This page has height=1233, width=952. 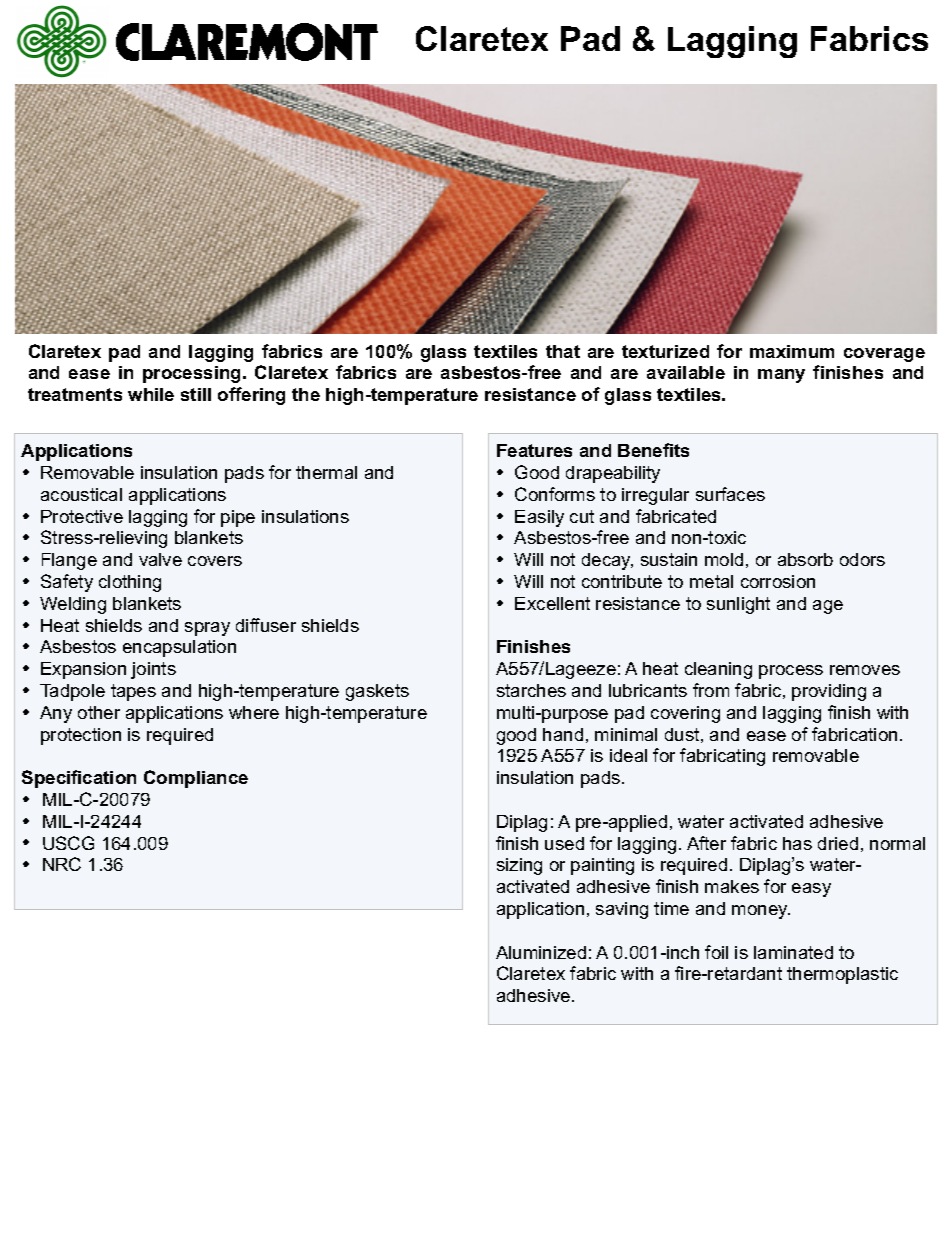 What do you see at coordinates (62, 864) in the page?
I see `NRC` at bounding box center [62, 864].
